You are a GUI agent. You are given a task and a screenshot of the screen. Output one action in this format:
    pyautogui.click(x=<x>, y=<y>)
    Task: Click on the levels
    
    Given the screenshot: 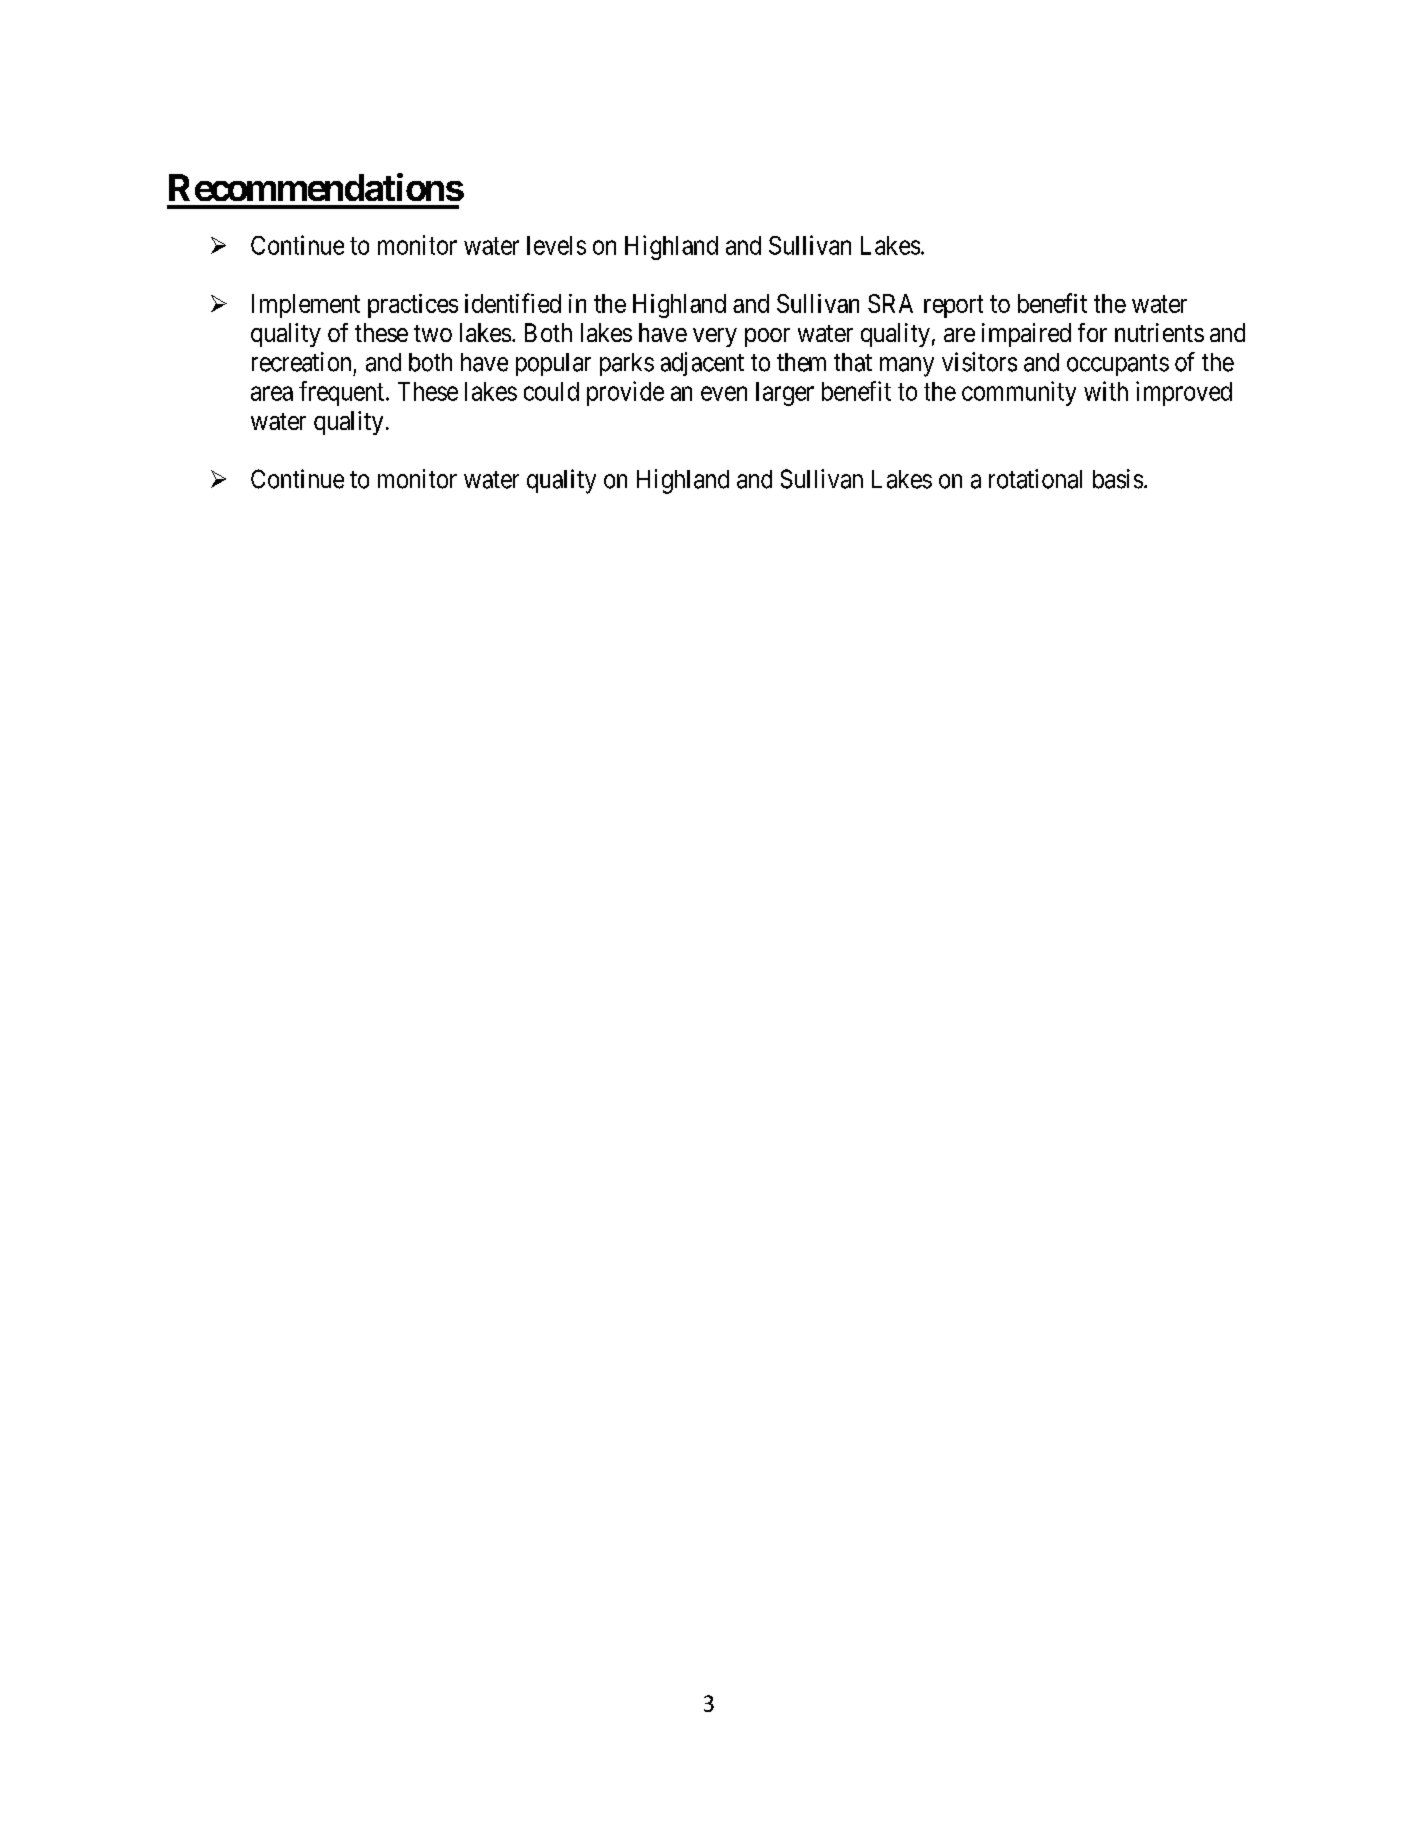 What is the action you would take?
    pyautogui.click(x=556, y=245)
